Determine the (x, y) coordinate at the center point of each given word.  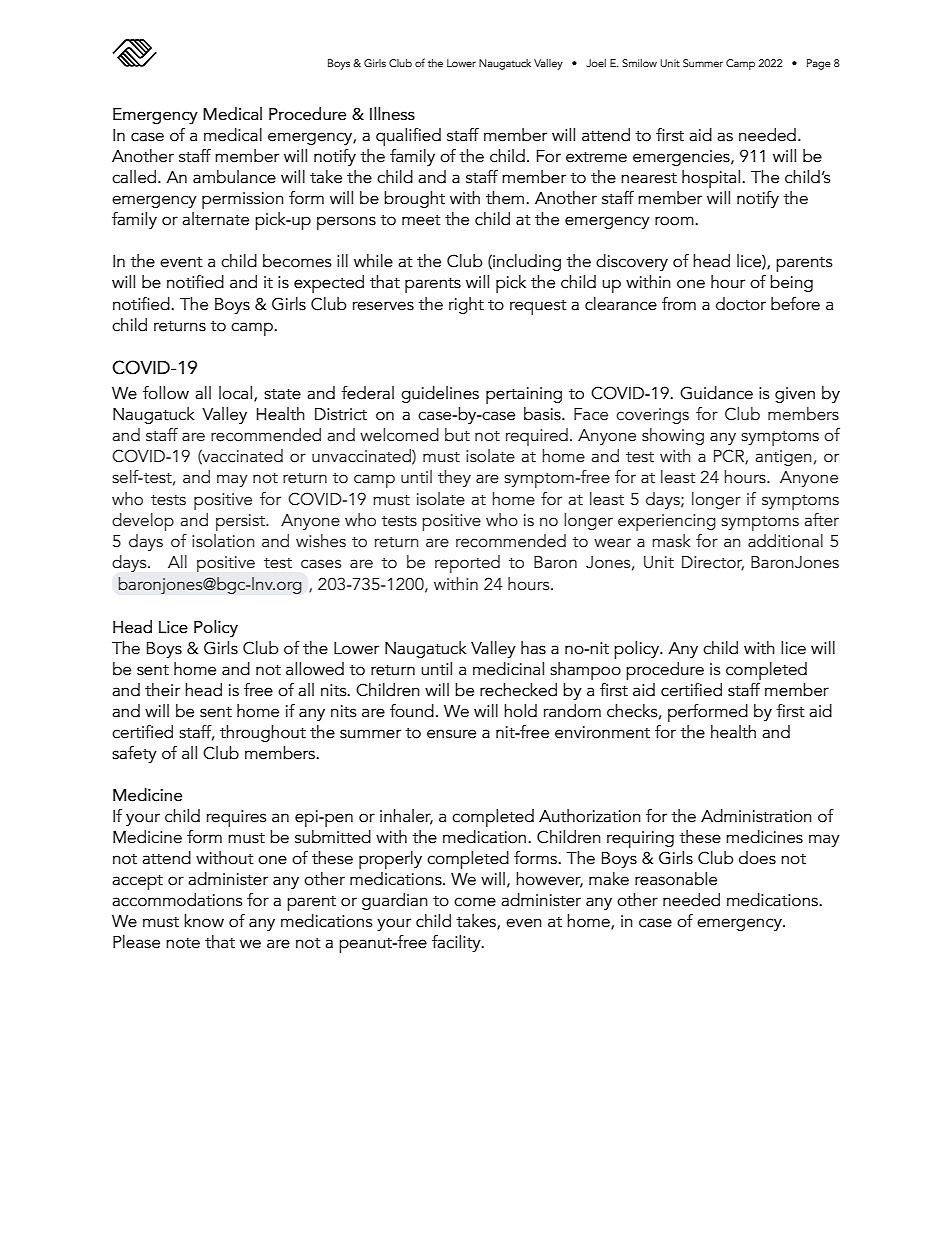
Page (819, 64)
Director (713, 563)
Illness (392, 114)
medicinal (508, 669)
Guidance (716, 393)
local (237, 394)
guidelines (440, 394)
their (162, 690)
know (204, 921)
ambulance (234, 177)
